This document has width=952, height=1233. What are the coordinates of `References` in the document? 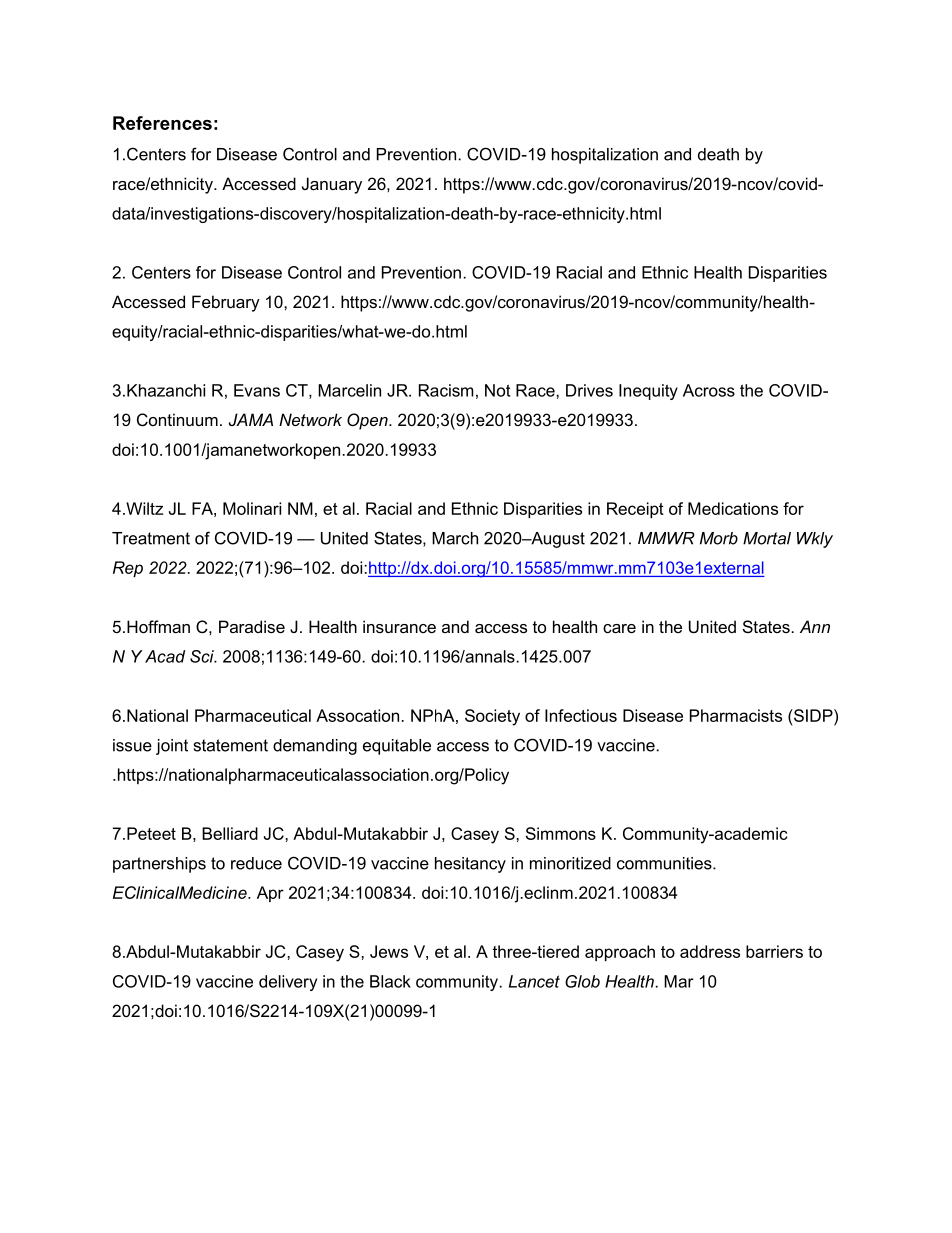 It's located at (162, 123).
